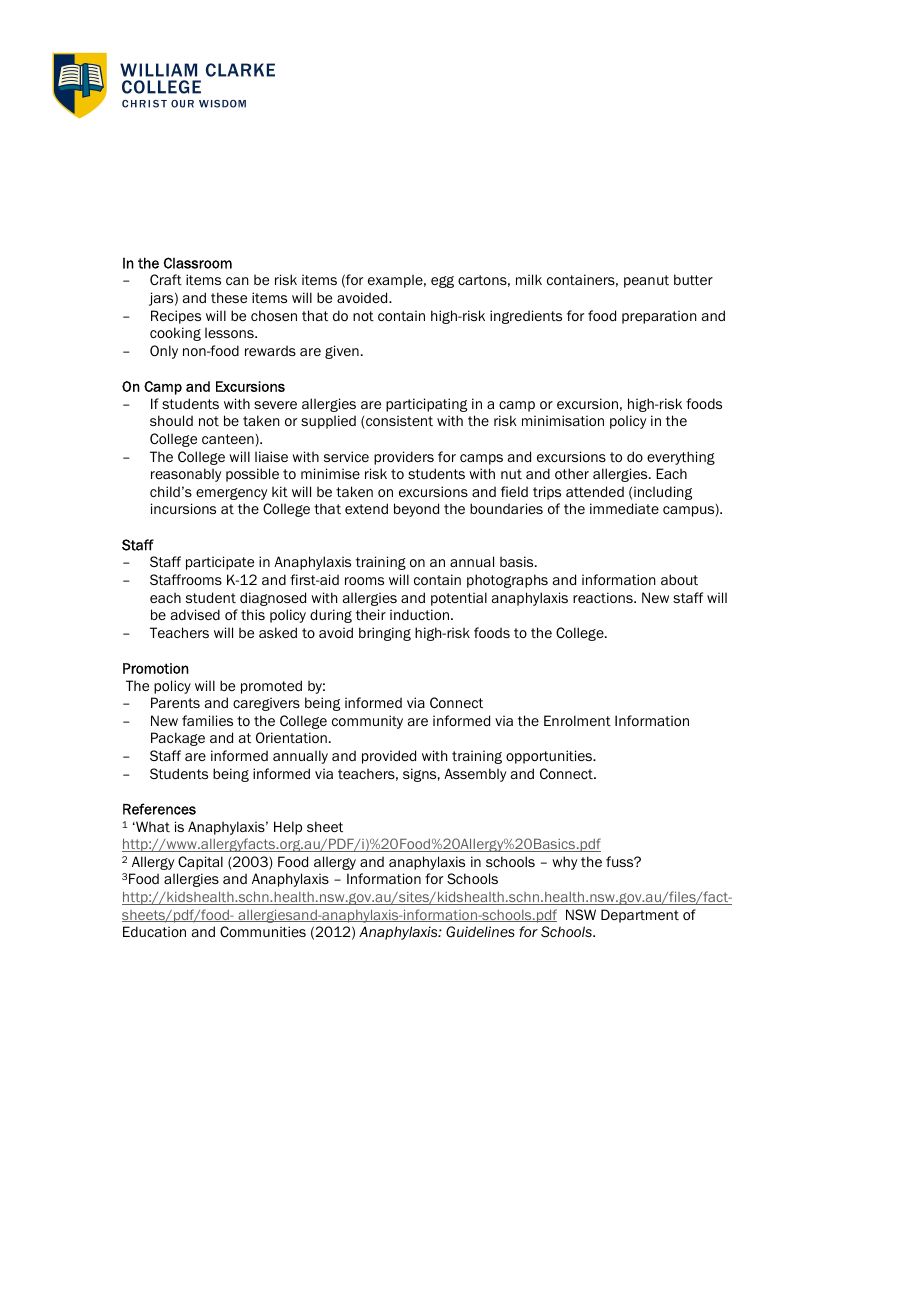 This screenshot has height=1308, width=924. Describe the element at coordinates (419, 614) in the screenshot. I see `induction` at that location.
